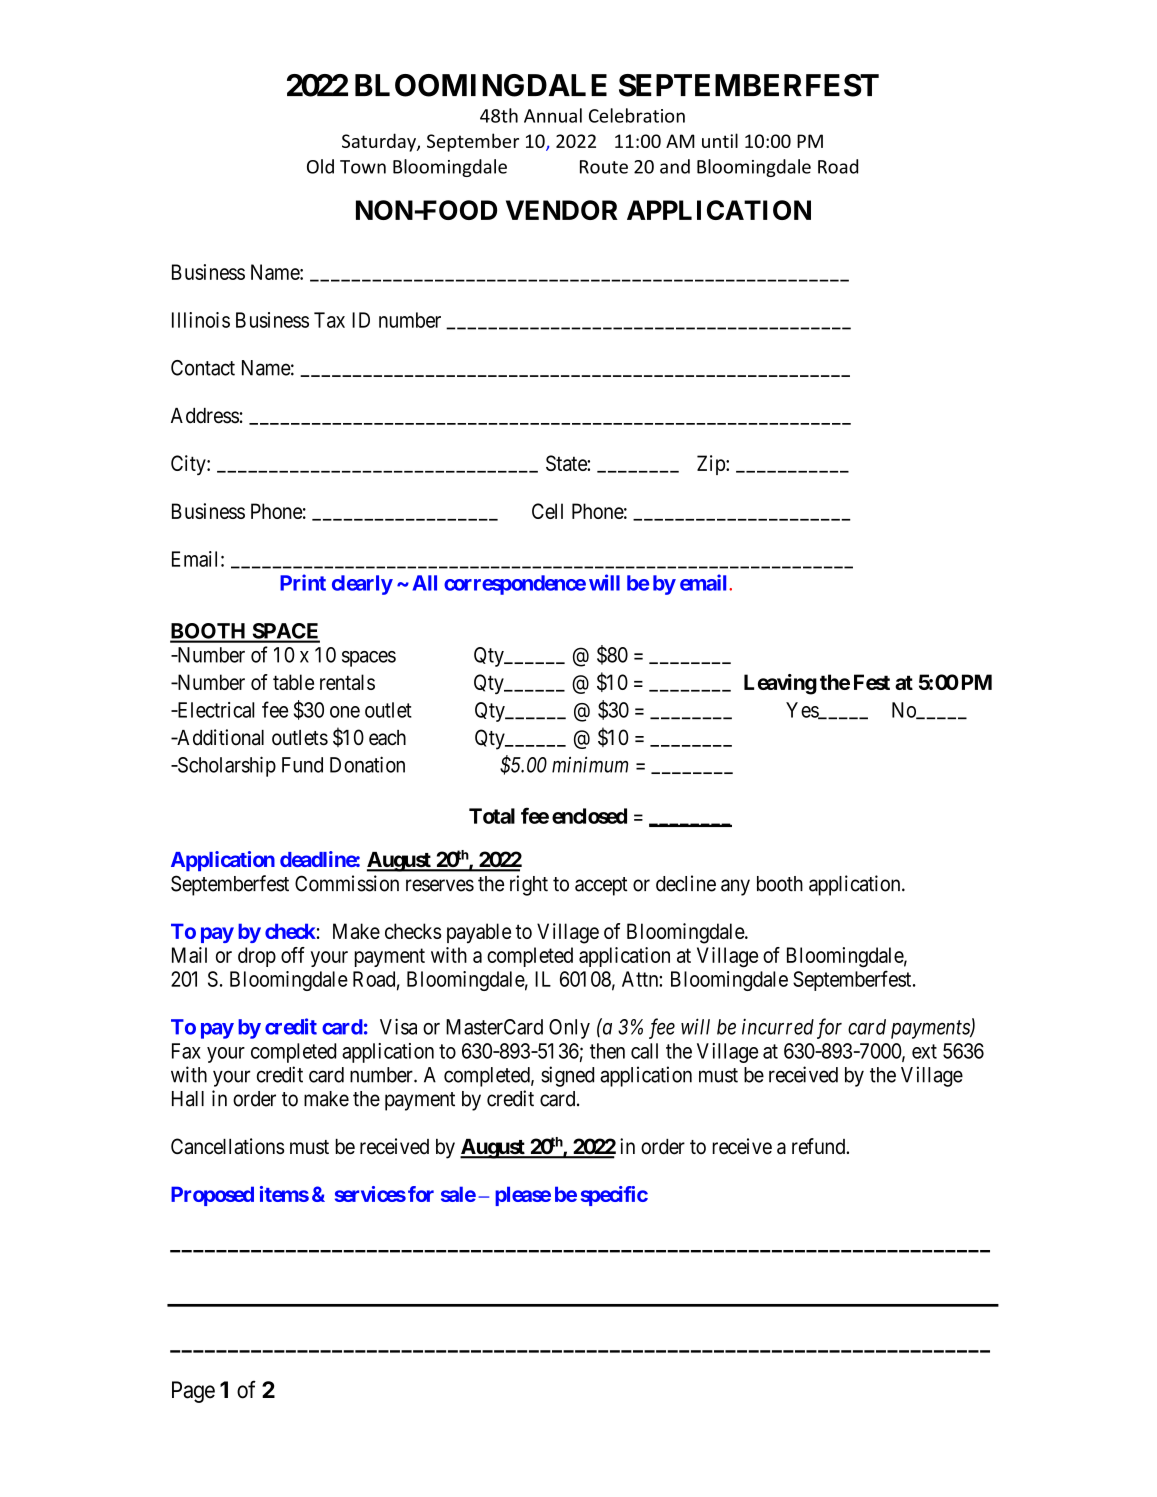  I want to click on any, so click(735, 887).
